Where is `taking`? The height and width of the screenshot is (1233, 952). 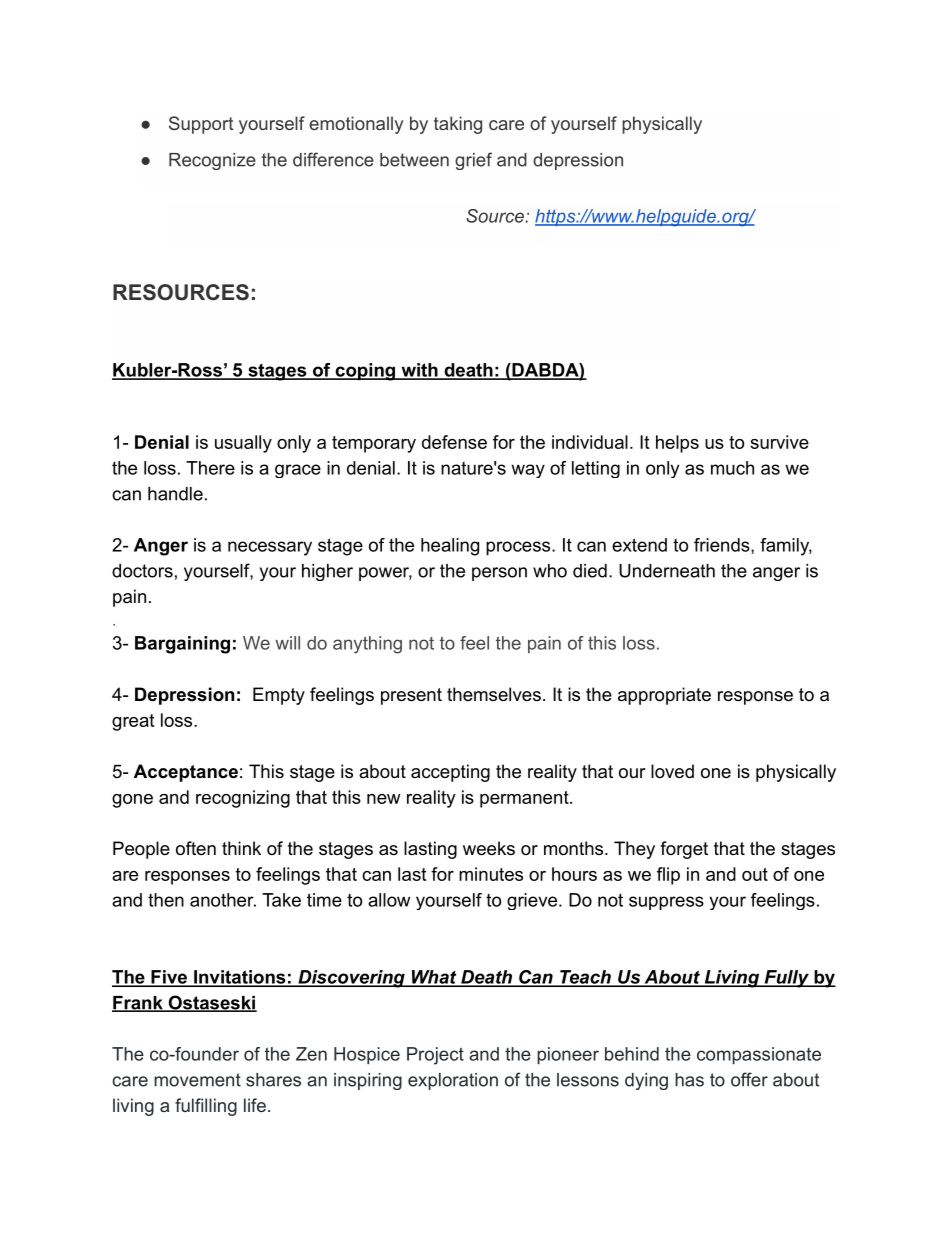
taking is located at coordinates (458, 125).
